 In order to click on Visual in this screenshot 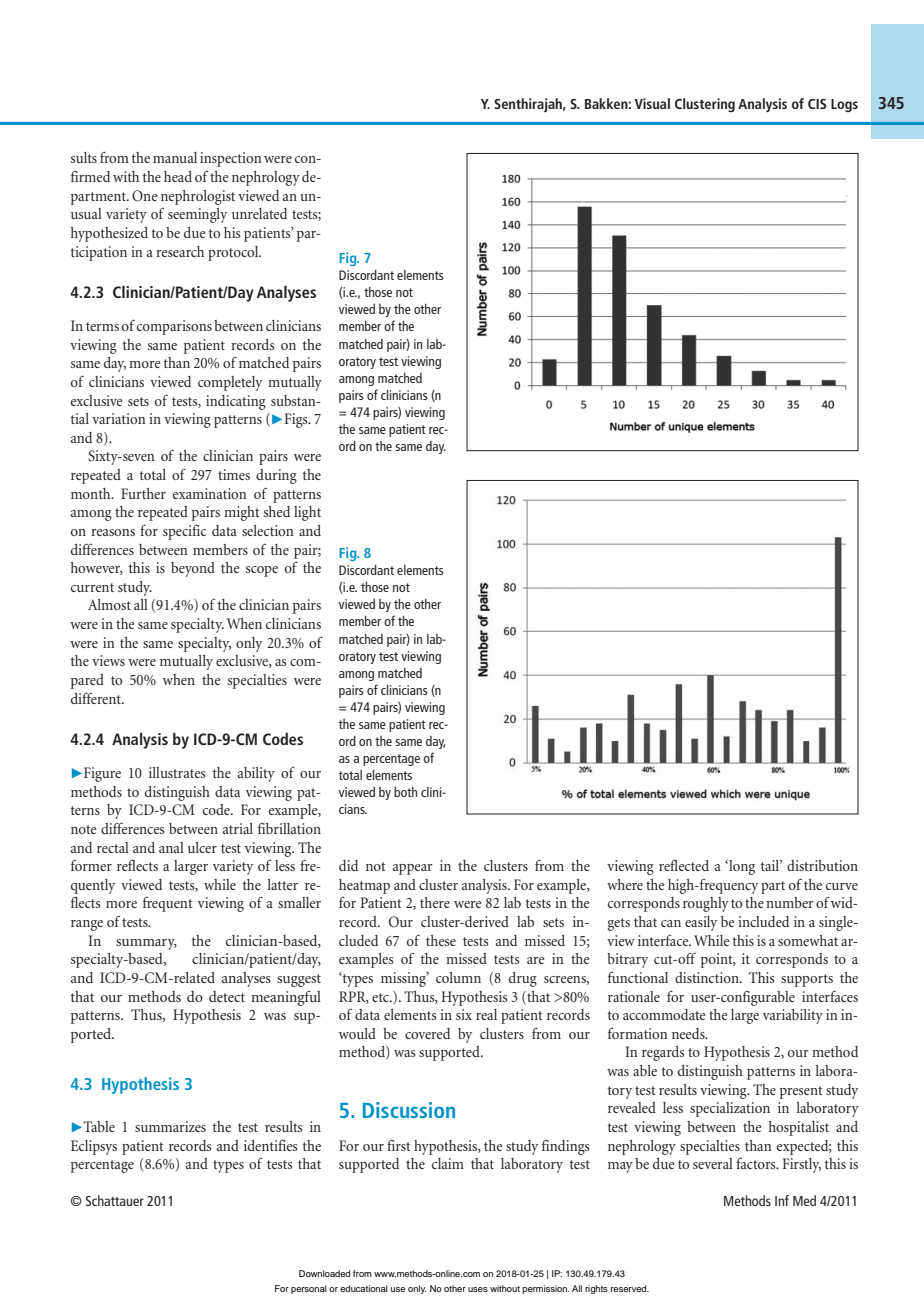, I will do `click(652, 103)`.
